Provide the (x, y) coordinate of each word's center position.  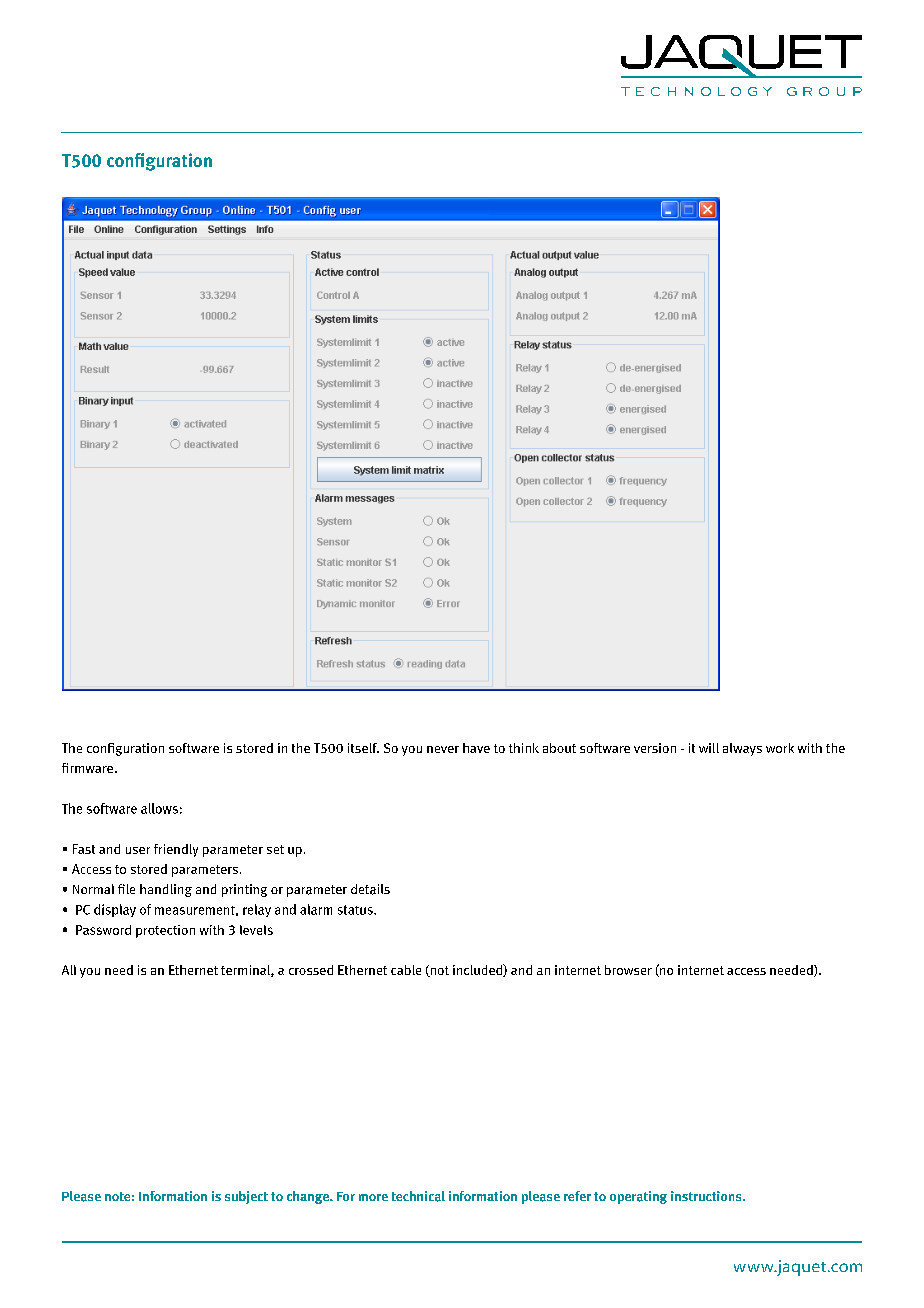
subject (246, 1197)
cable (406, 970)
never (443, 749)
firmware (89, 768)
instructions (707, 1196)
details (370, 889)
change (309, 1197)
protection (165, 931)
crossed (311, 970)
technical (418, 1196)
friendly (176, 850)
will (709, 748)
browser (628, 970)
